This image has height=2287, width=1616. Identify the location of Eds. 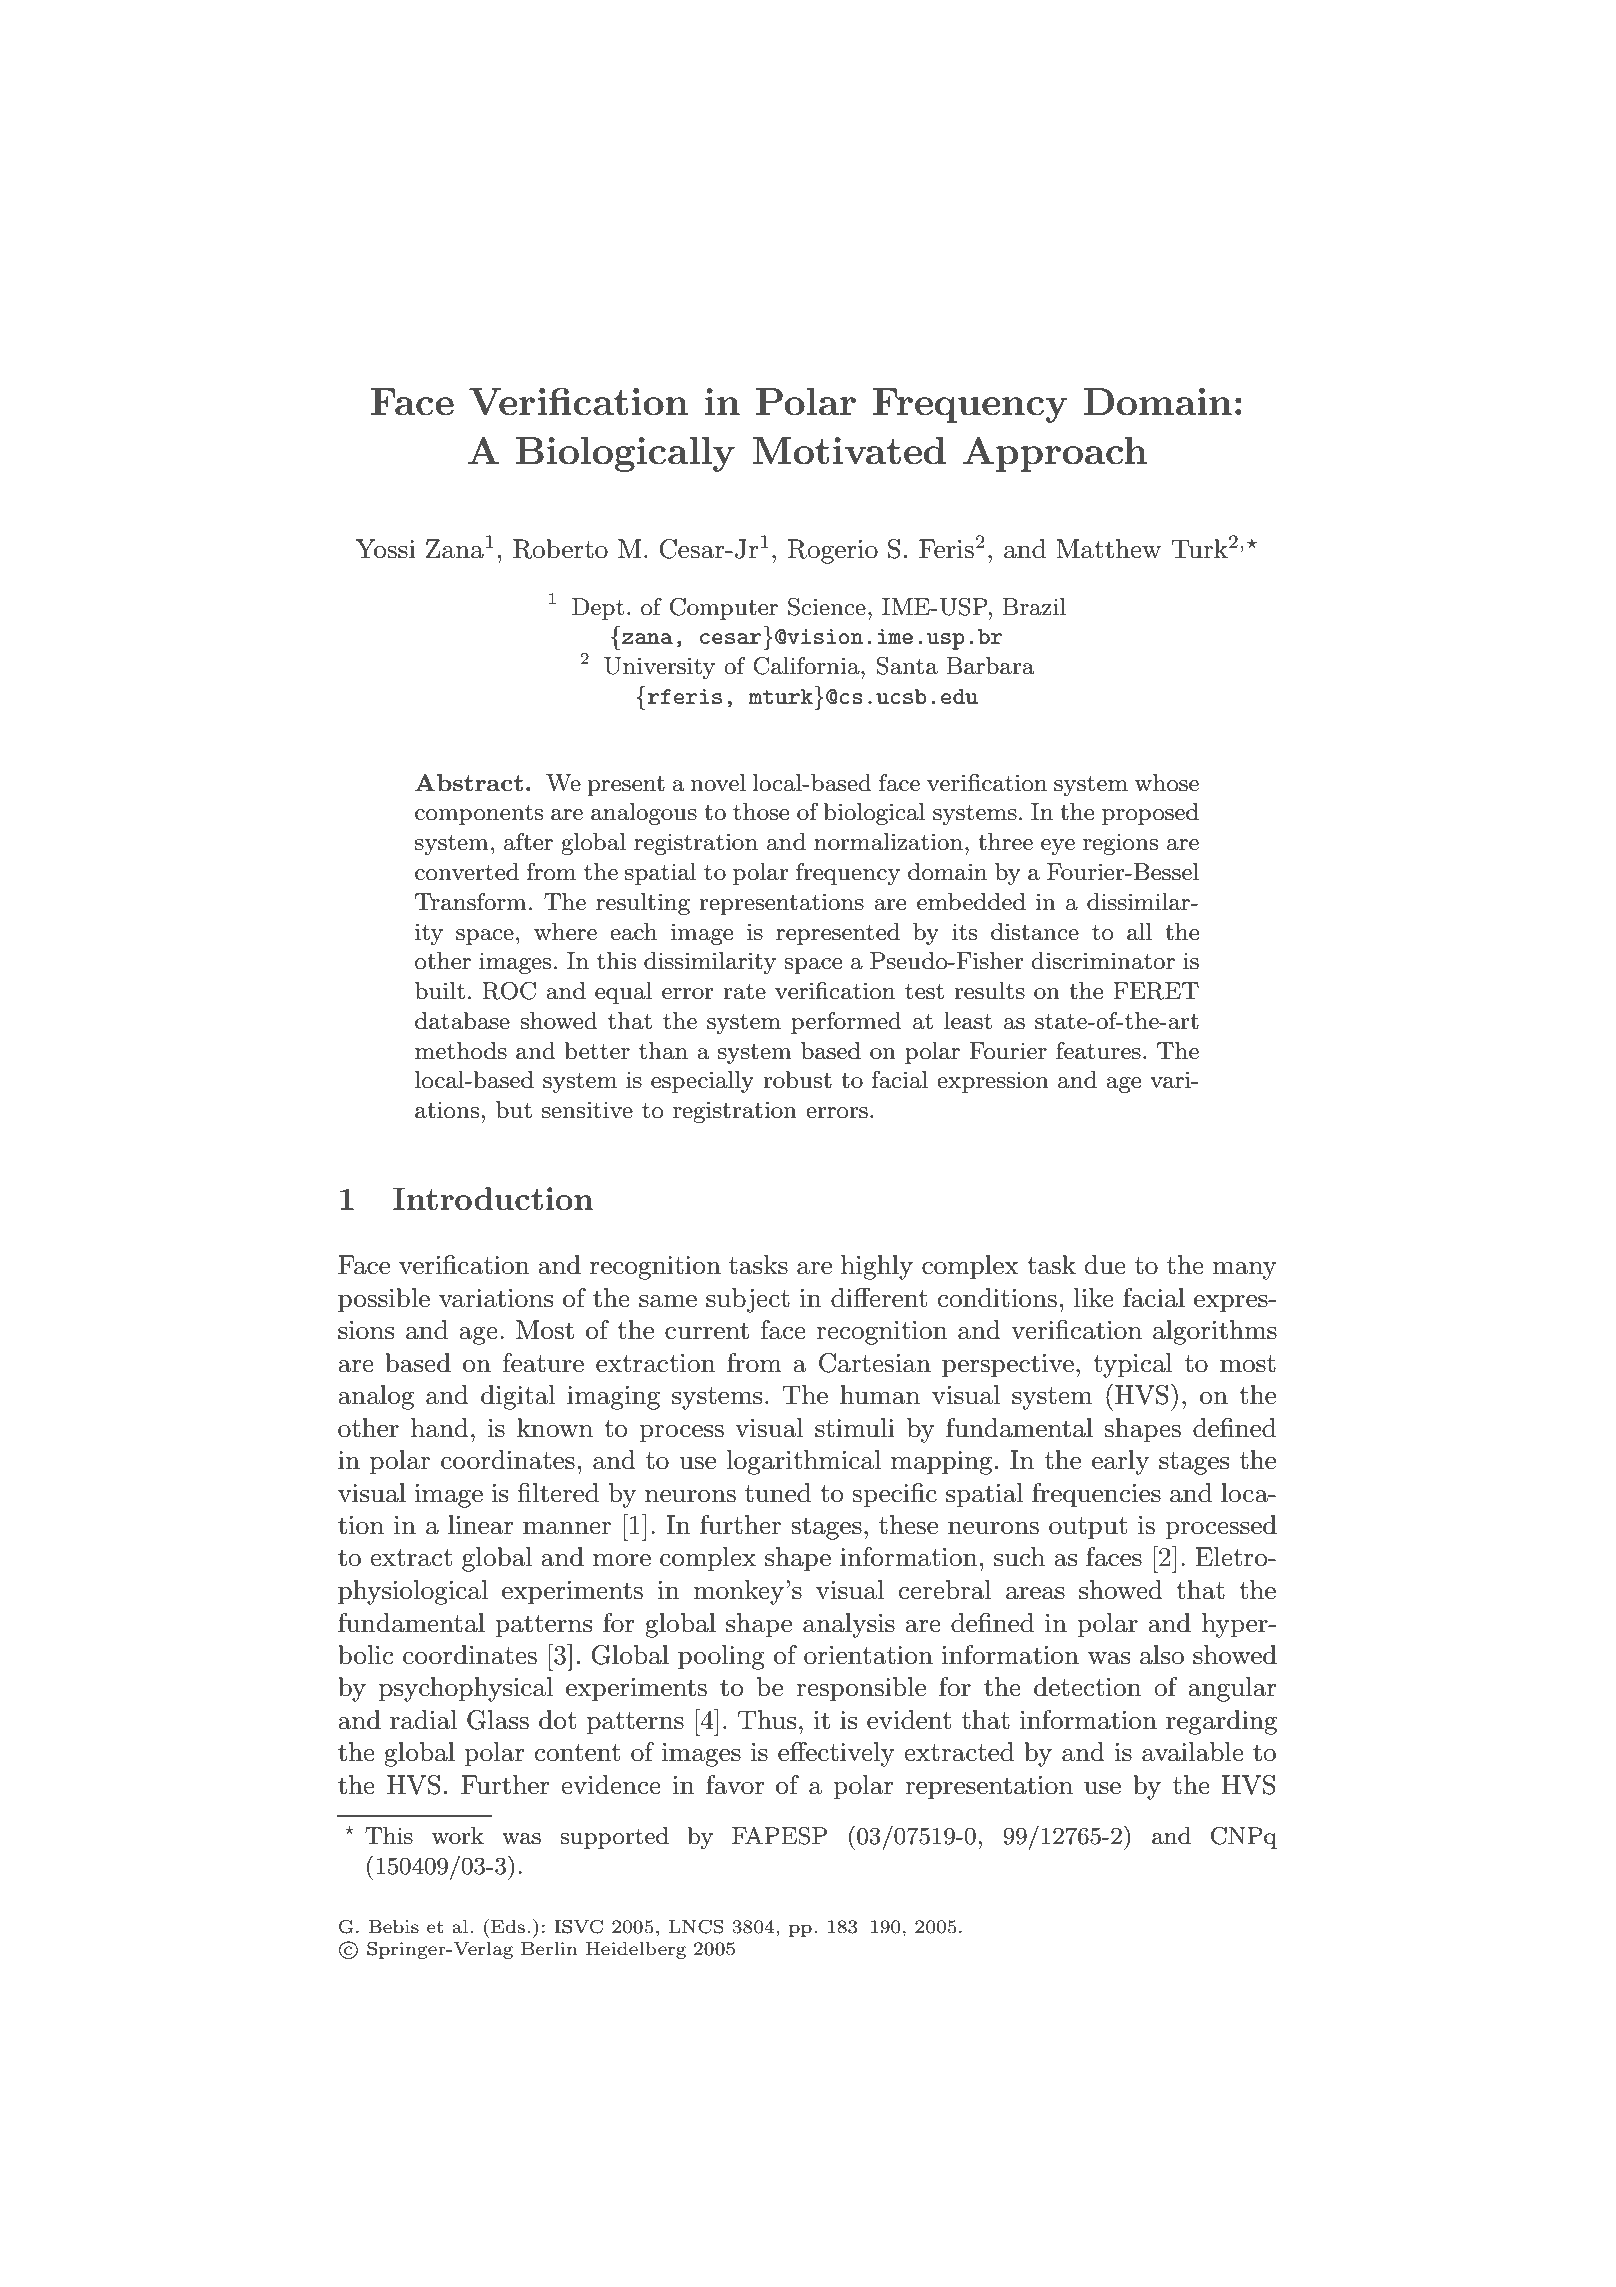
(508, 1926).
